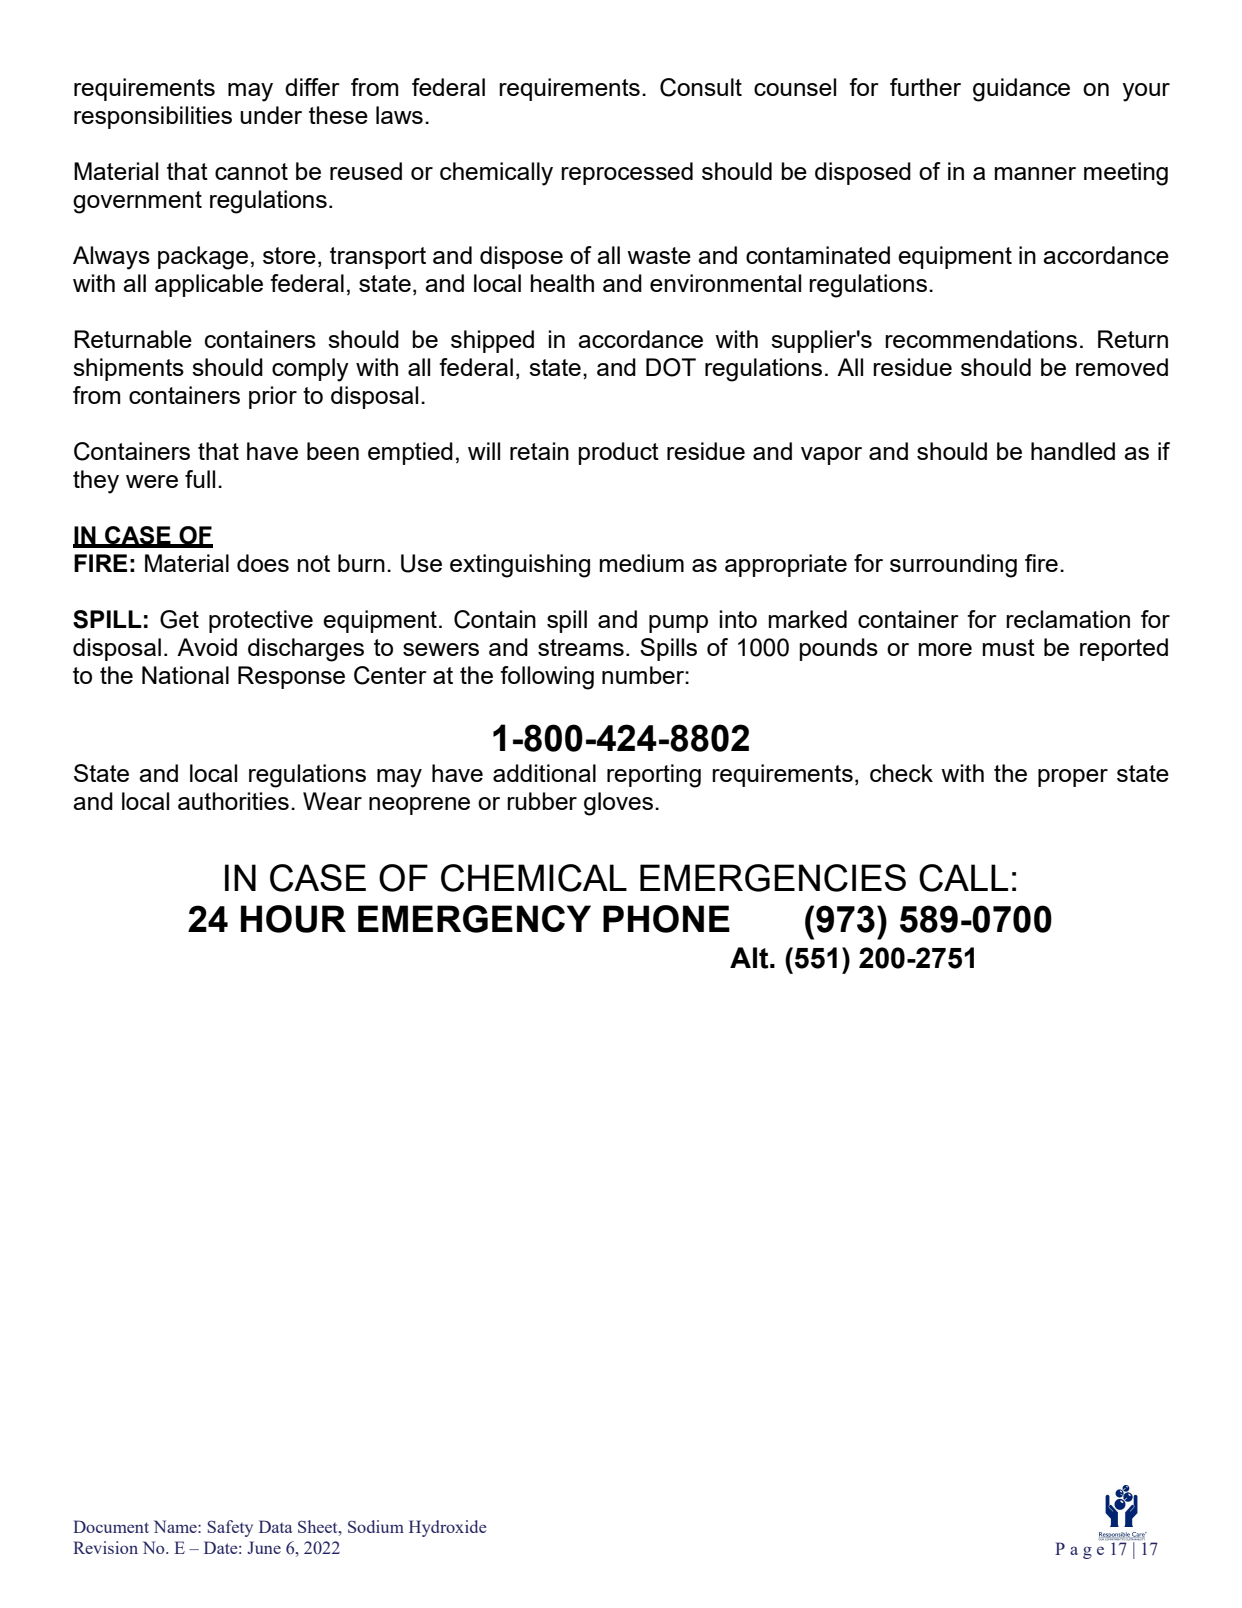 This screenshot has height=1608, width=1242. Describe the element at coordinates (1073, 778) in the screenshot. I see `proper` at that location.
